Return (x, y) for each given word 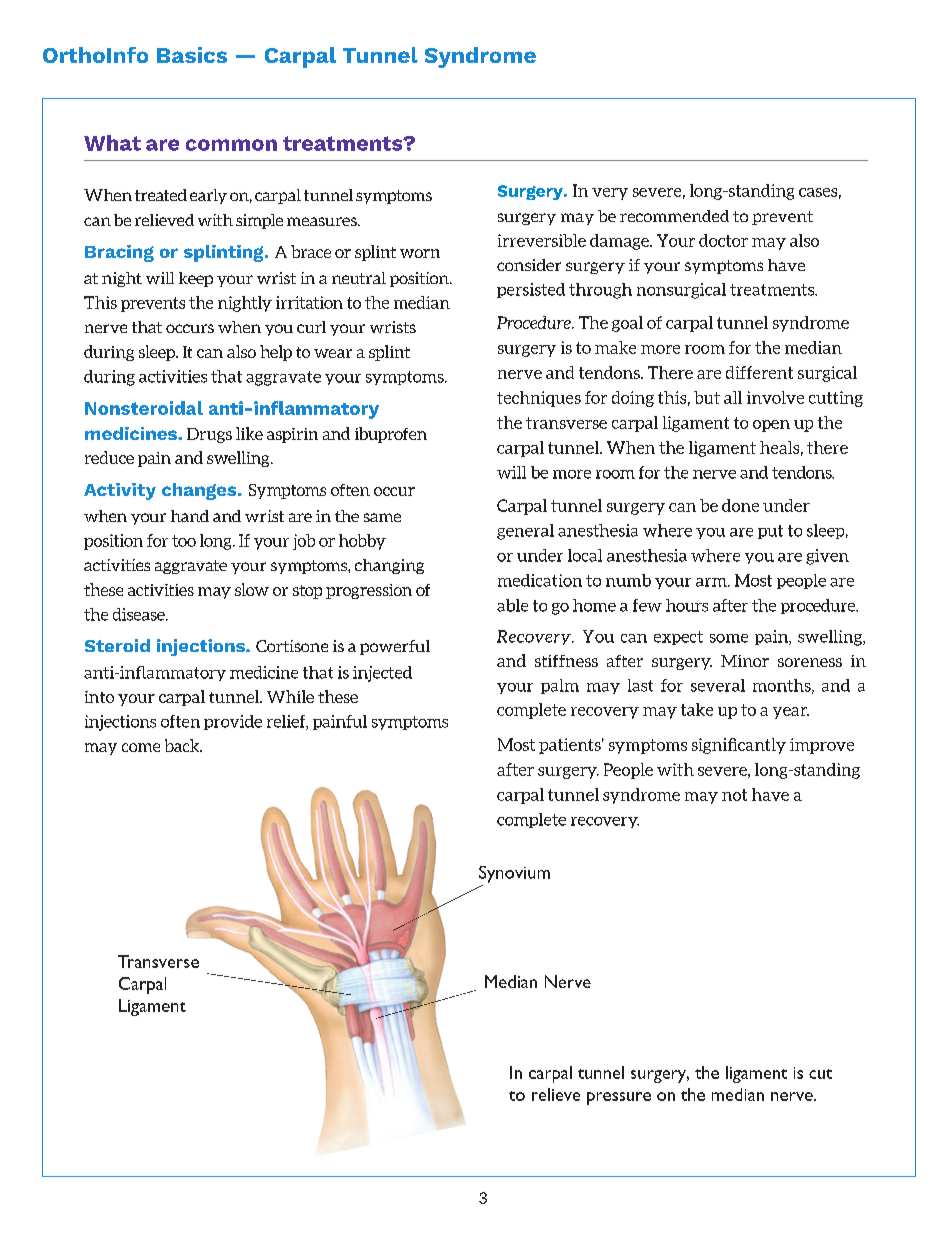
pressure (619, 1098)
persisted (531, 290)
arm (712, 582)
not (734, 795)
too (184, 541)
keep (196, 279)
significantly (739, 746)
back (183, 745)
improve (822, 746)
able (512, 605)
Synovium (514, 874)
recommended (674, 216)
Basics (192, 55)
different (759, 372)
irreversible (542, 240)
